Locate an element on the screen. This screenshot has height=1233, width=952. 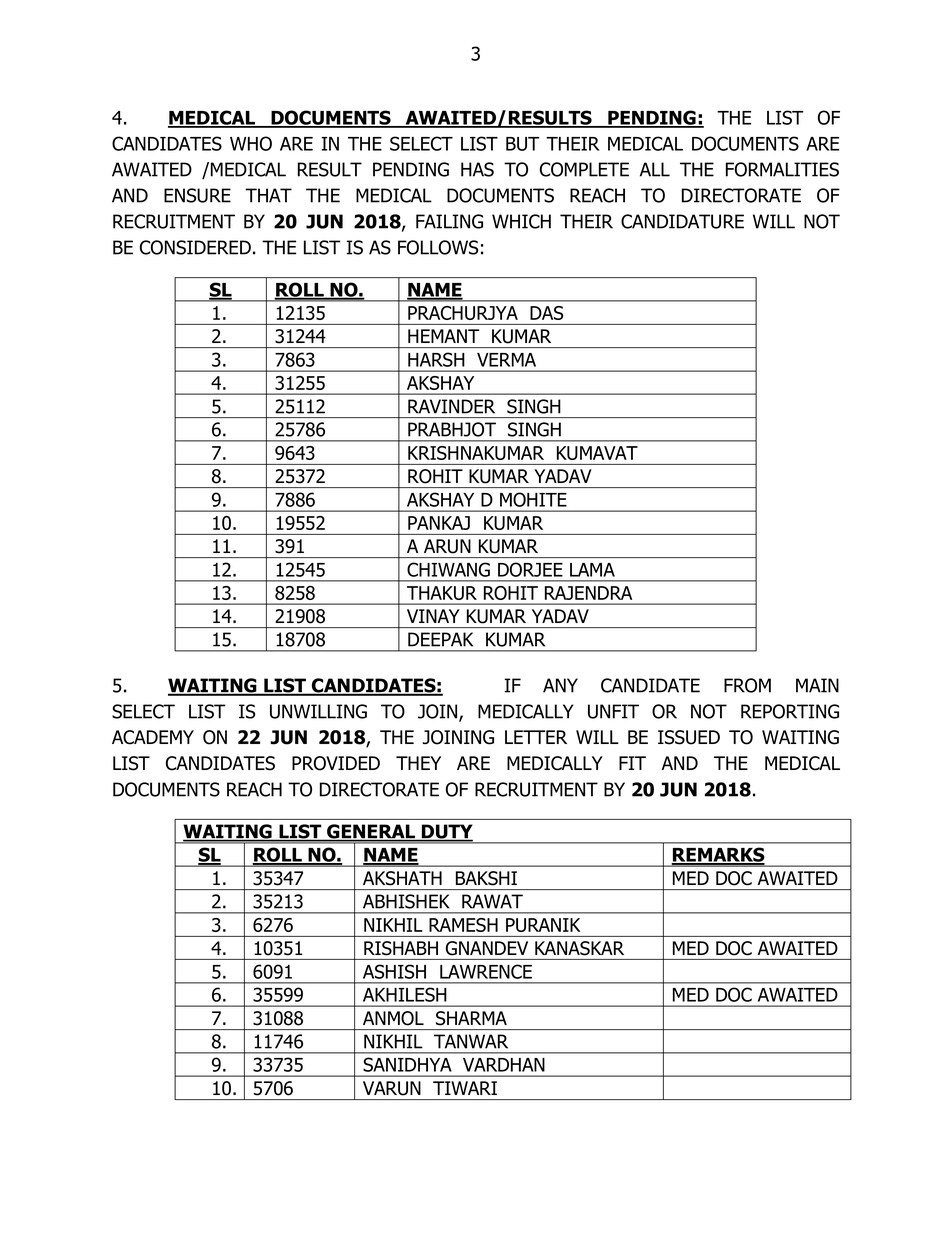
ACADEMY is located at coordinates (153, 737).
